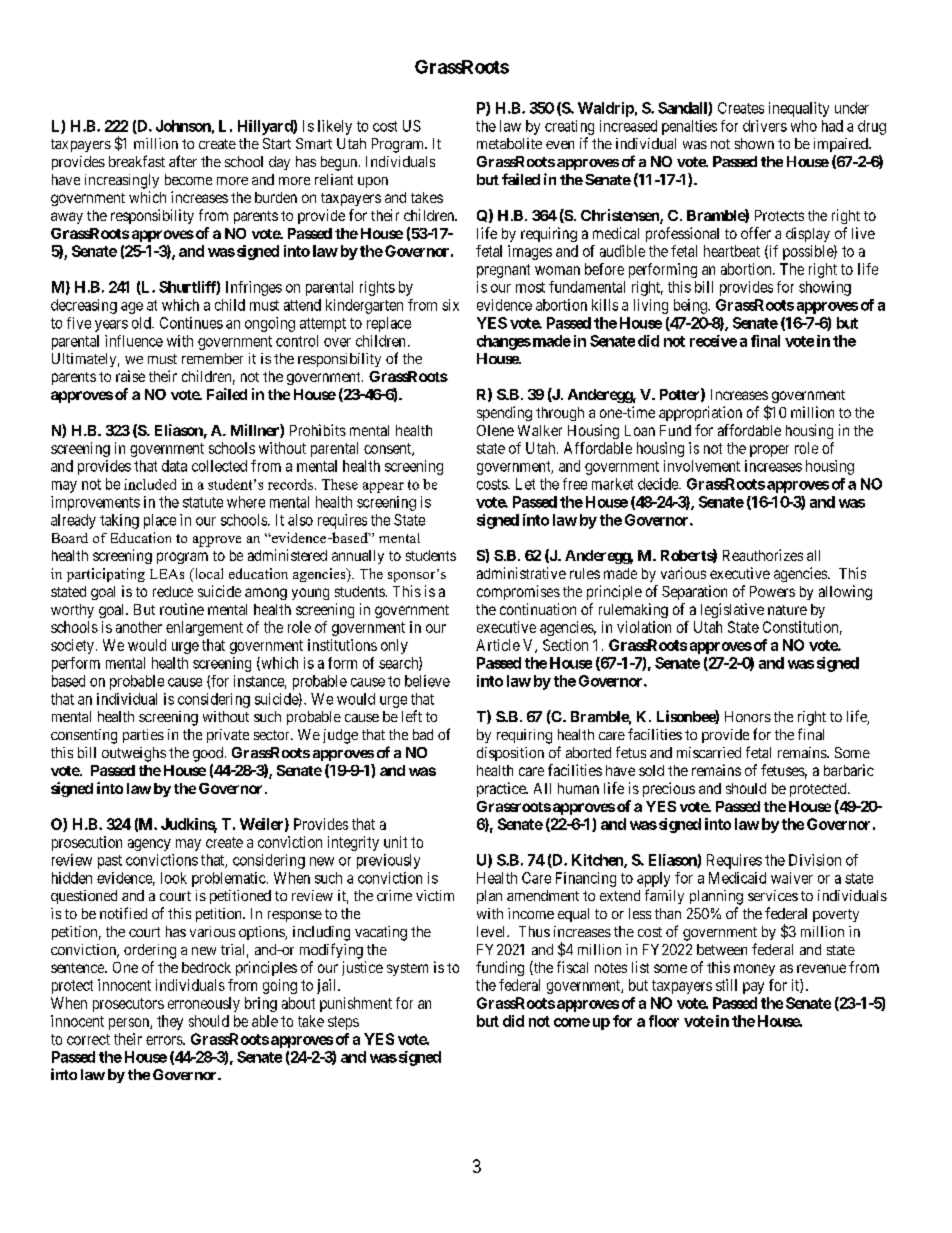  Describe the element at coordinates (769, 451) in the screenshot. I see `proper` at that location.
